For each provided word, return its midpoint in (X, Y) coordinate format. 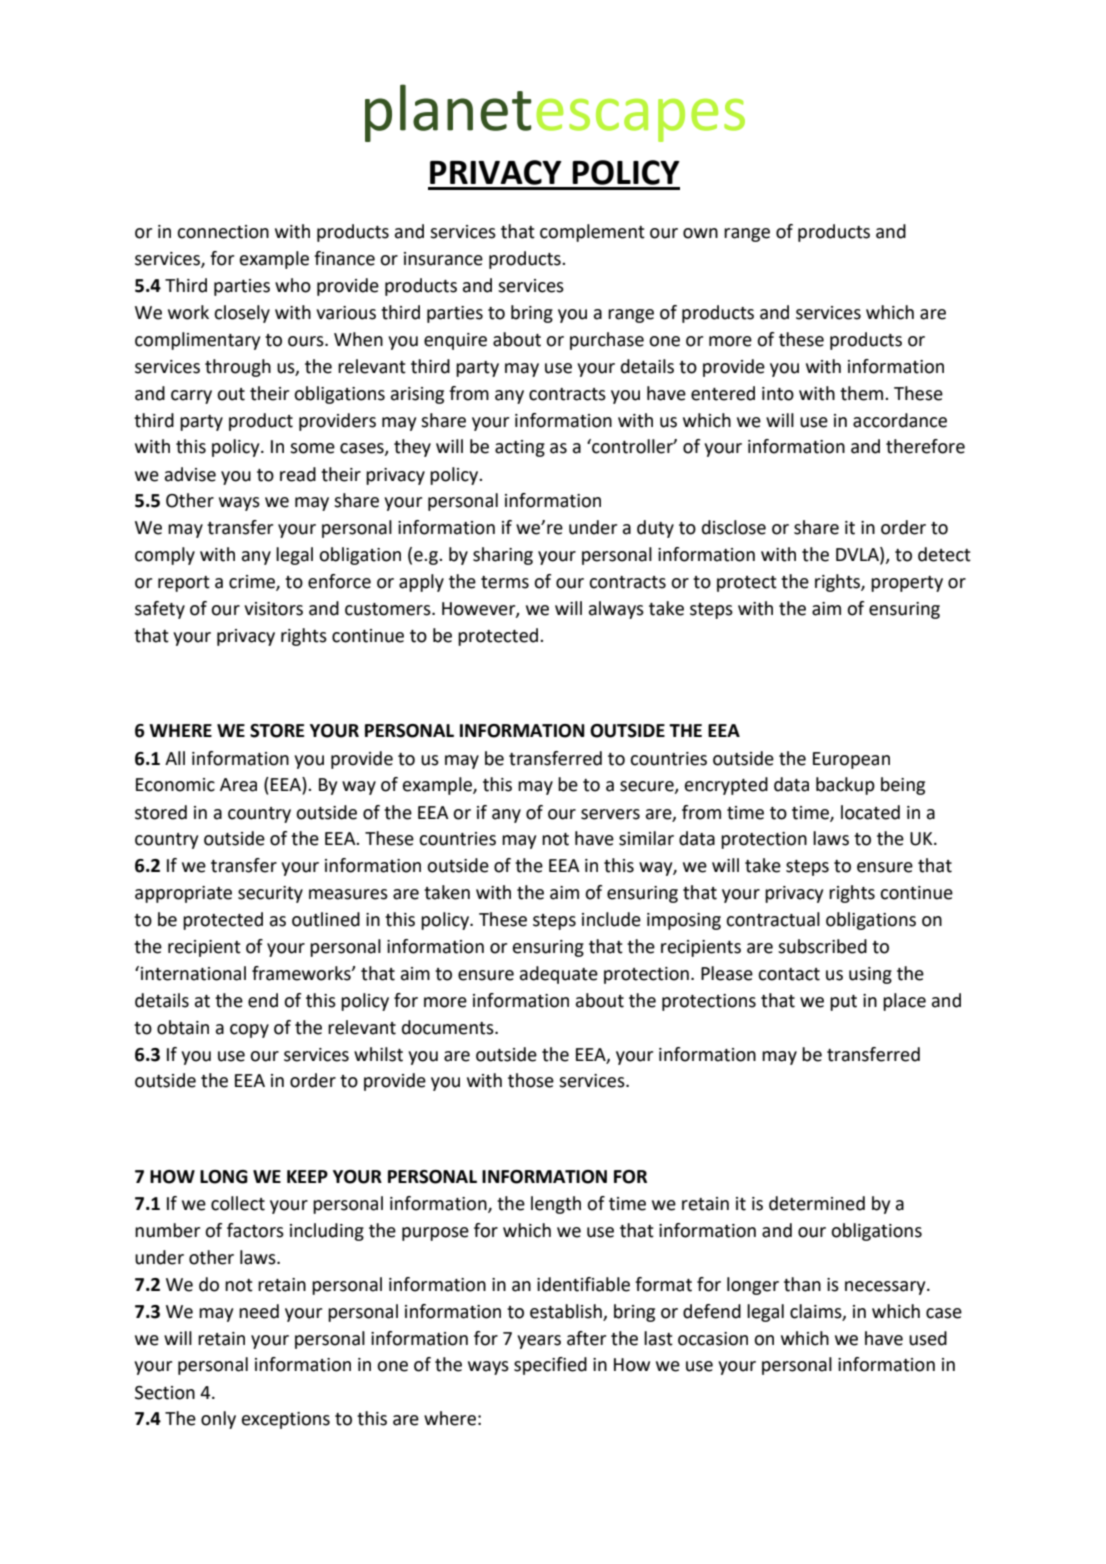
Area (238, 785)
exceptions (286, 1420)
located (870, 812)
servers (610, 814)
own (700, 233)
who (293, 285)
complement (592, 233)
